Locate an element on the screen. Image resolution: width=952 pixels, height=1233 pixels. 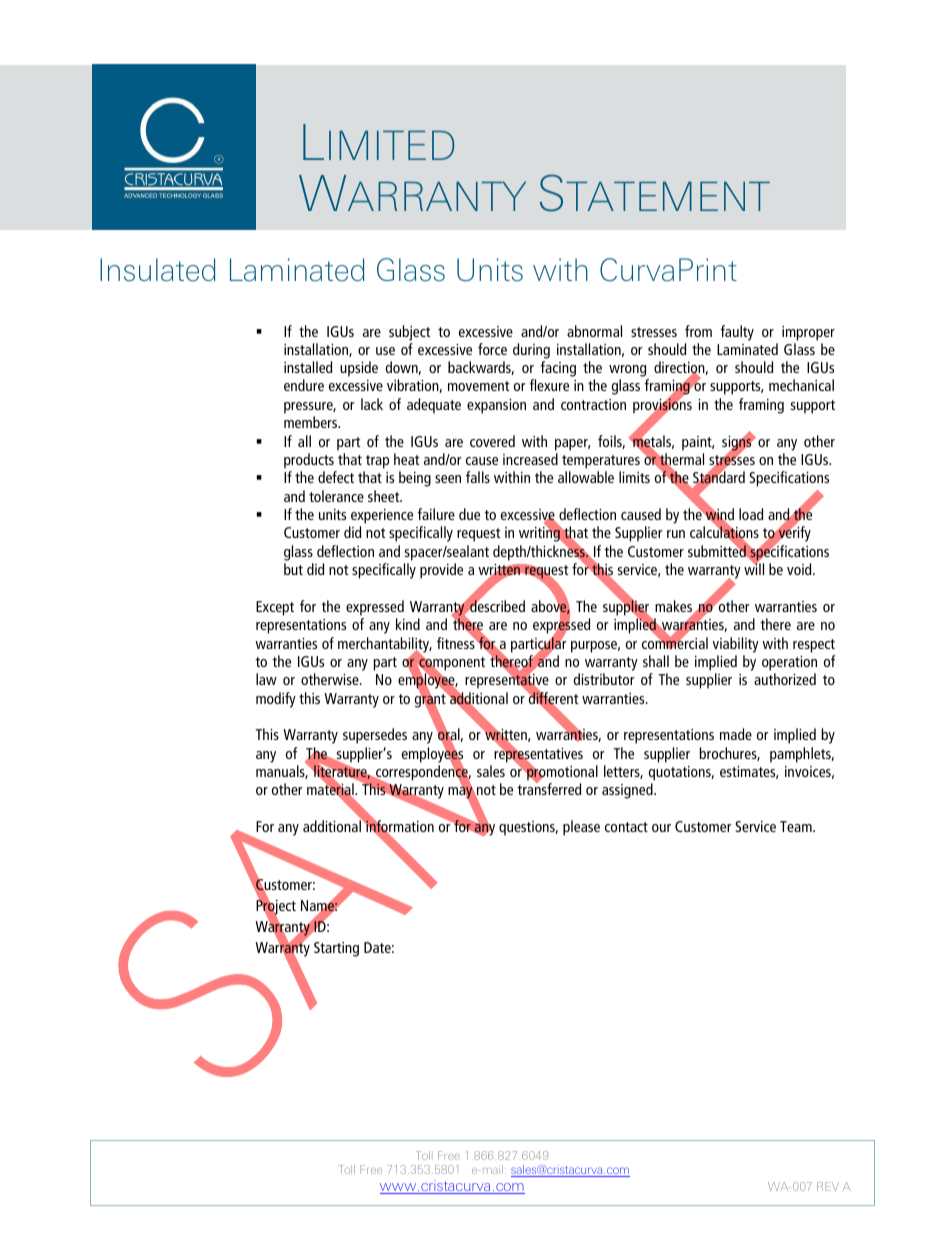
Starting is located at coordinates (336, 949).
